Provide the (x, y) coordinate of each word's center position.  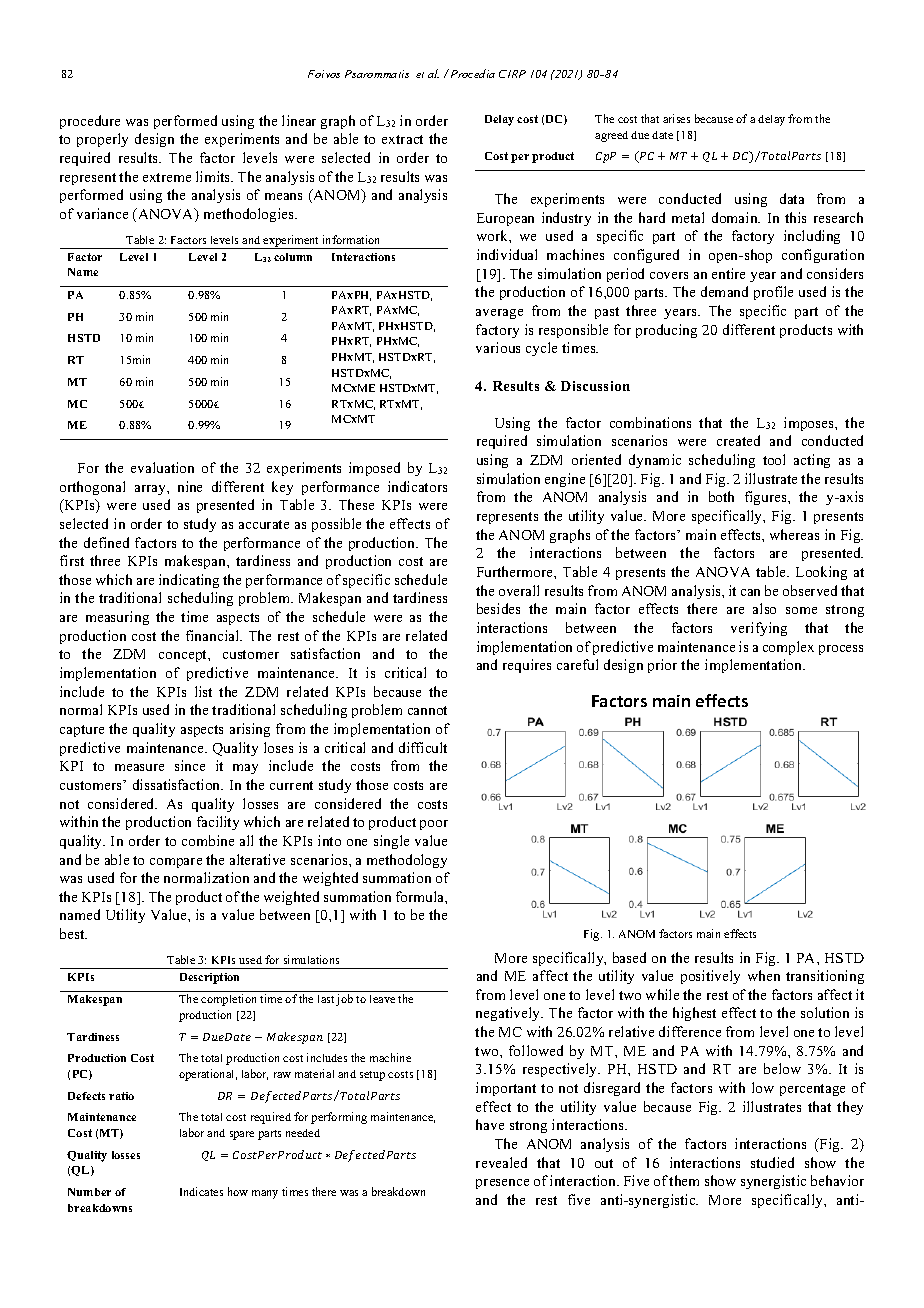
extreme (167, 177)
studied (772, 1162)
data (792, 198)
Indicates (201, 1191)
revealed (501, 1162)
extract (402, 139)
